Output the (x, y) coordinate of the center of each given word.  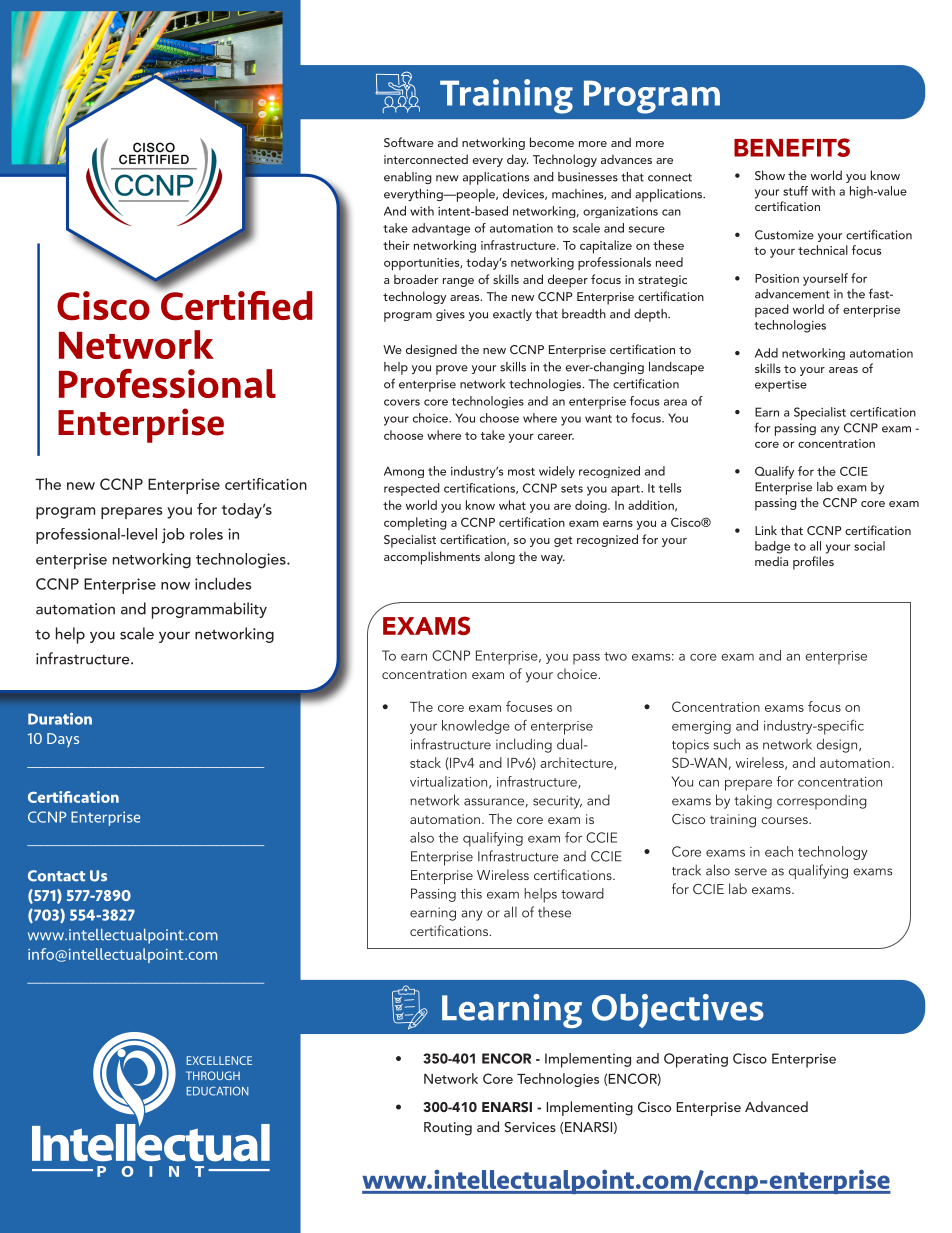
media (771, 561)
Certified (236, 304)
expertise (781, 386)
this (471, 893)
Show (770, 175)
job (173, 535)
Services (530, 1127)
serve (751, 872)
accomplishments (432, 558)
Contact (56, 876)
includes (223, 583)
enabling (408, 178)
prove (452, 370)
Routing (448, 1129)
